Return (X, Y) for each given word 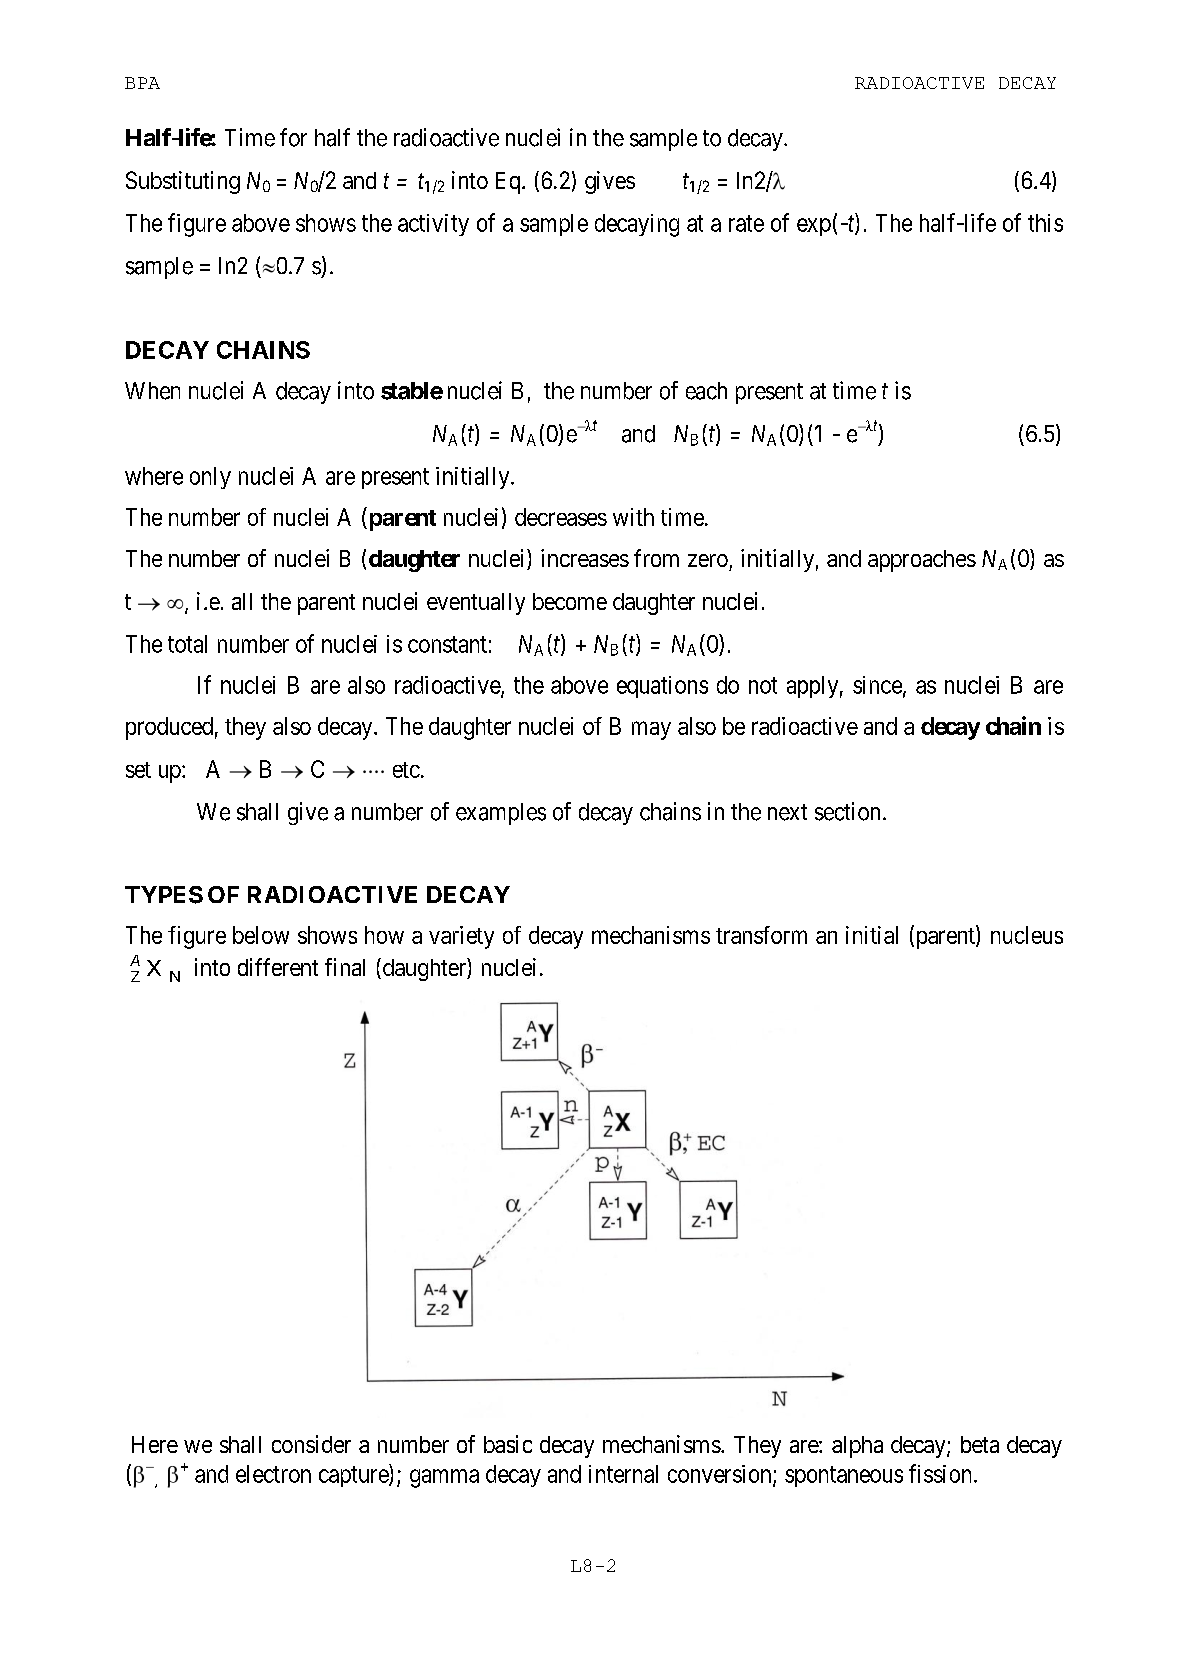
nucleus (1027, 935)
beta (980, 1444)
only (210, 478)
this (1045, 223)
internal (623, 1474)
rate (746, 223)
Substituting (183, 182)
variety (461, 937)
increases (585, 558)
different (278, 967)
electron (273, 1474)
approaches (922, 561)
